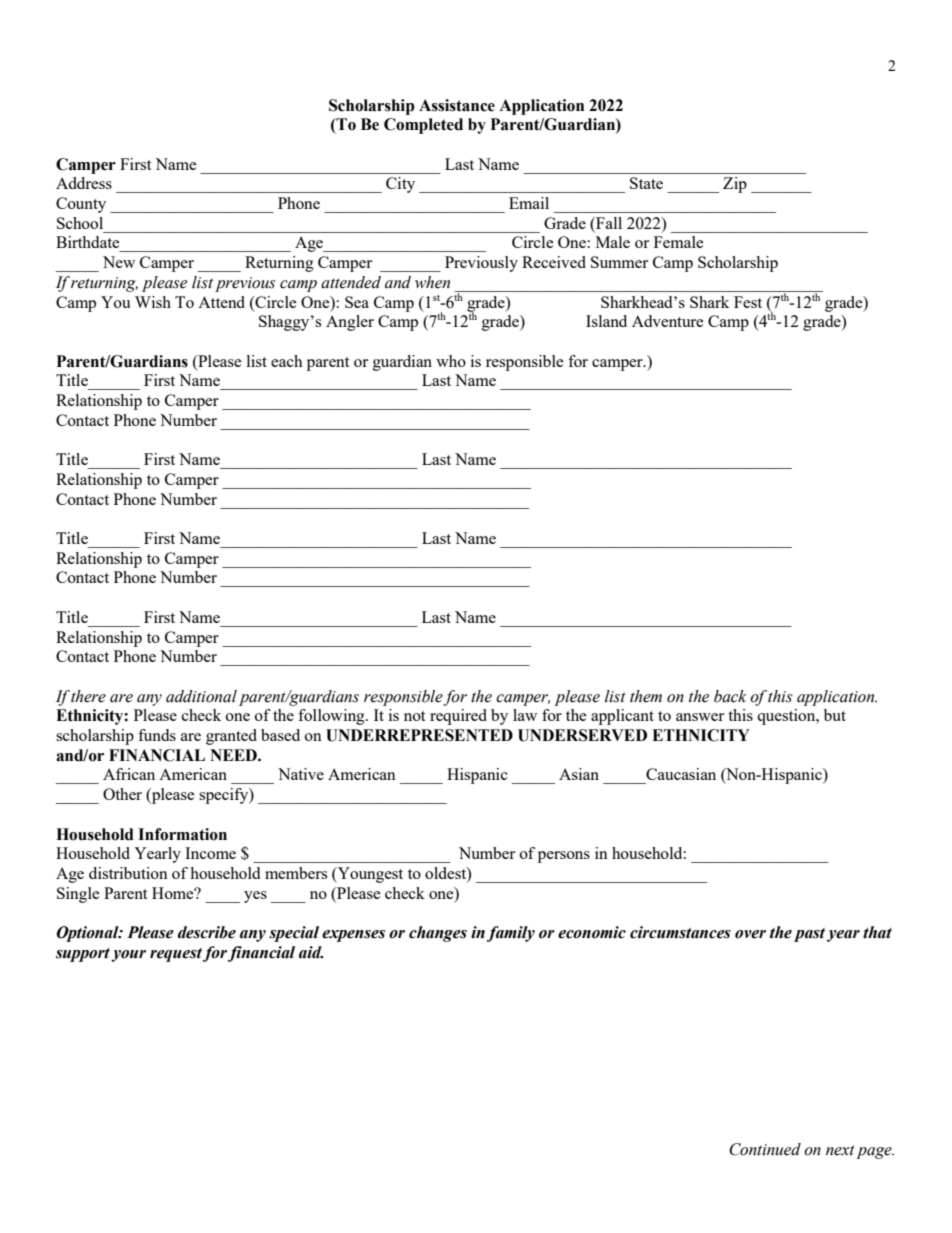 Image resolution: width=952 pixels, height=1233 pixels. I want to click on additional, so click(201, 696).
